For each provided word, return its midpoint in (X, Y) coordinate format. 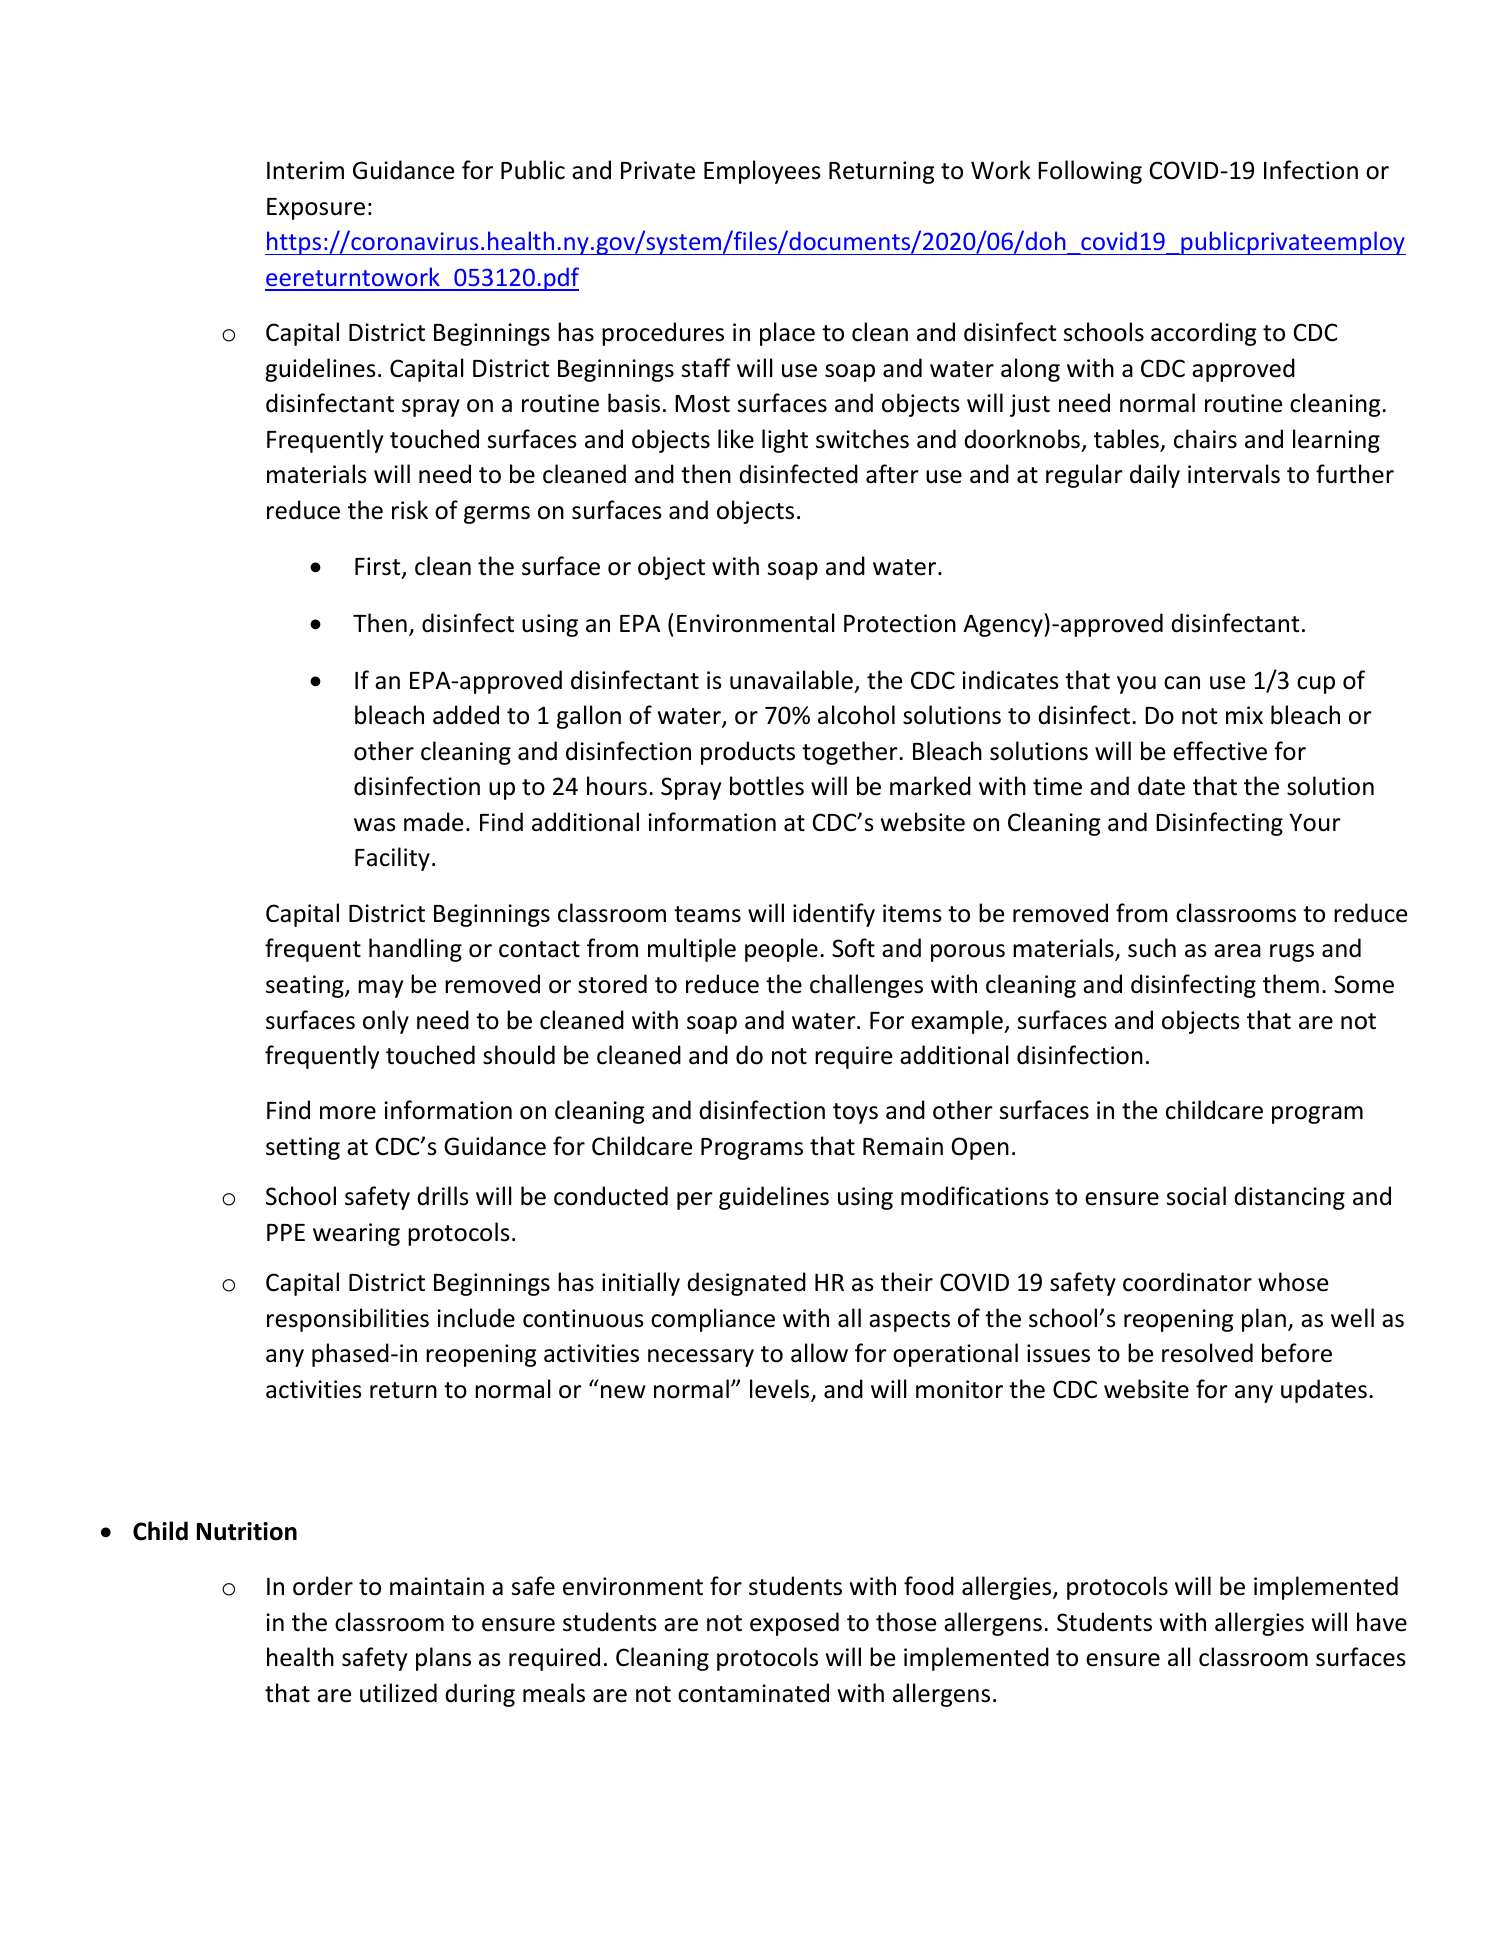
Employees (762, 172)
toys (855, 1113)
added (466, 715)
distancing (1289, 1198)
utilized (398, 1693)
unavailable (791, 680)
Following (1090, 172)
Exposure (316, 209)
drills (443, 1196)
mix (1244, 715)
